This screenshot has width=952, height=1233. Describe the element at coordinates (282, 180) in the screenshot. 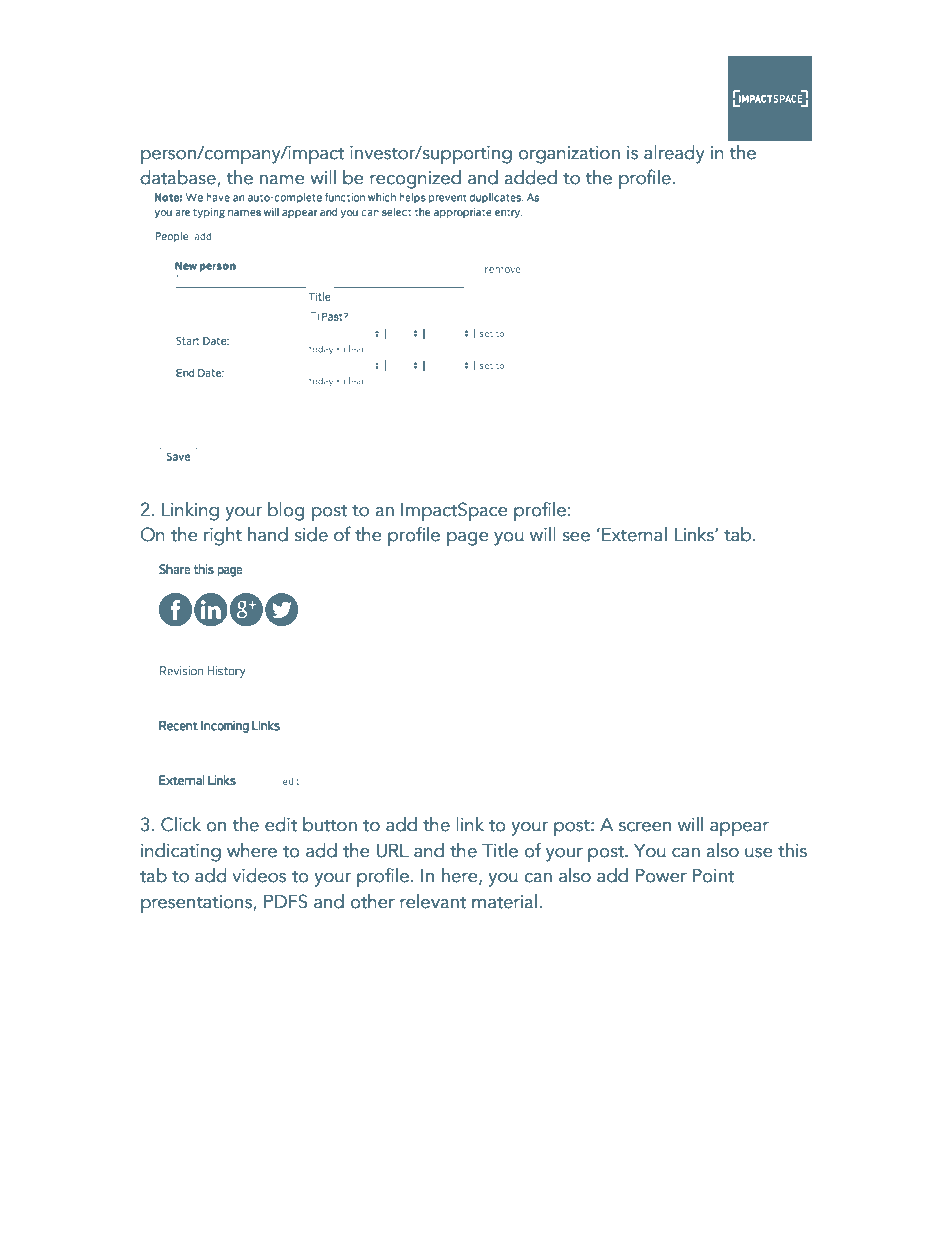

I see `name` at that location.
